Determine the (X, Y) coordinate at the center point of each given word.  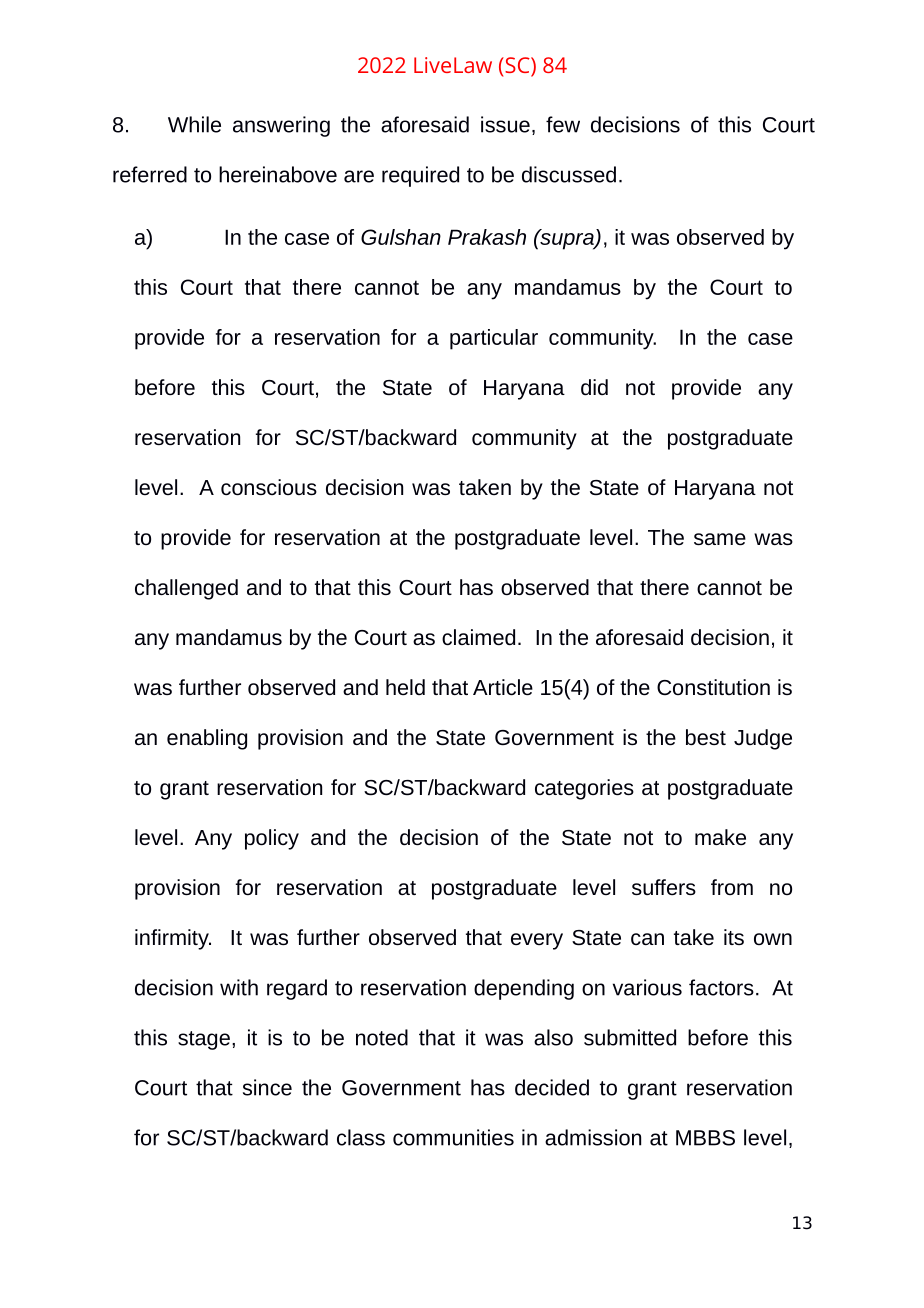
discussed (569, 174)
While (194, 124)
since (267, 1087)
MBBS (705, 1138)
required (420, 176)
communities (453, 1137)
